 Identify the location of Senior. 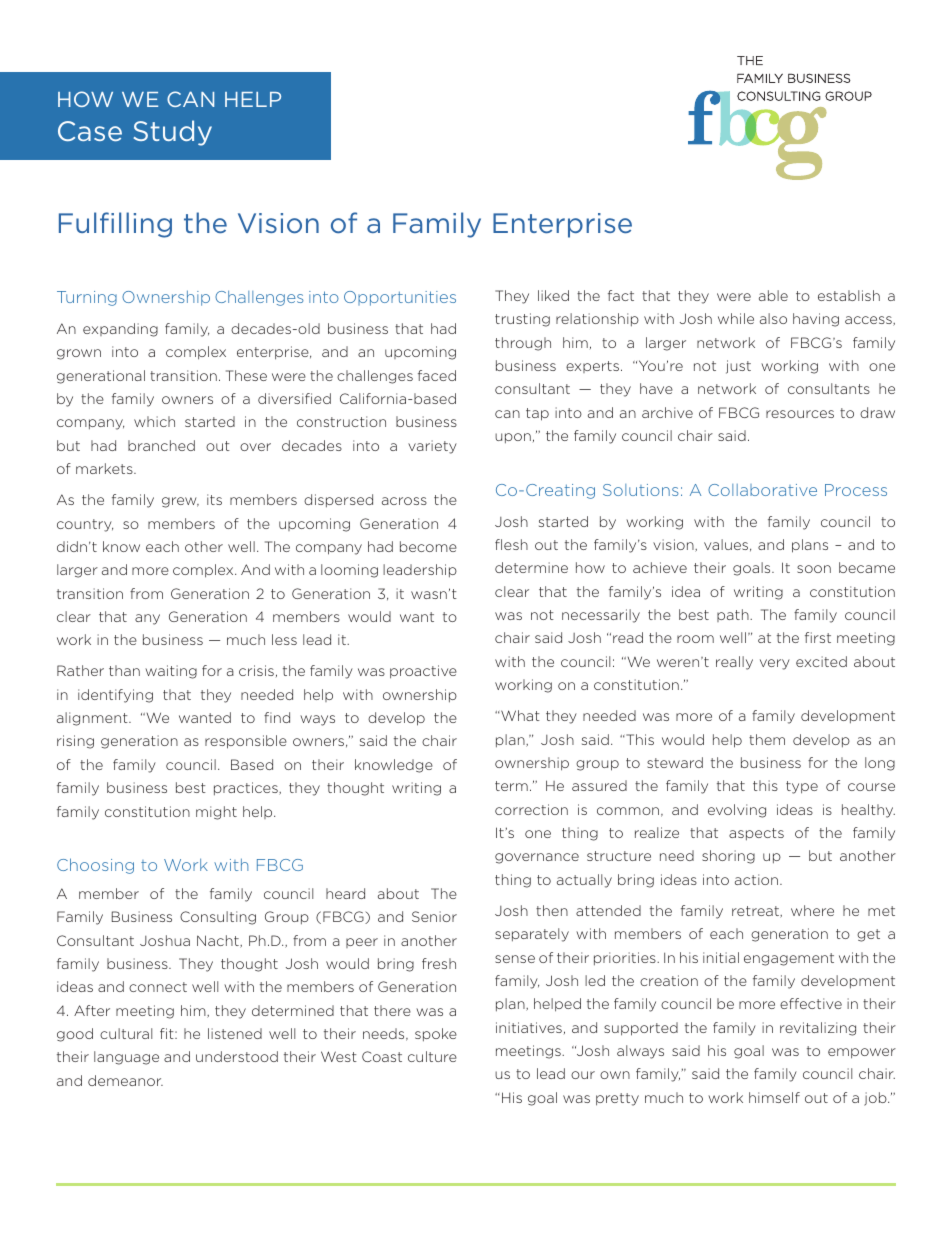
(434, 916).
